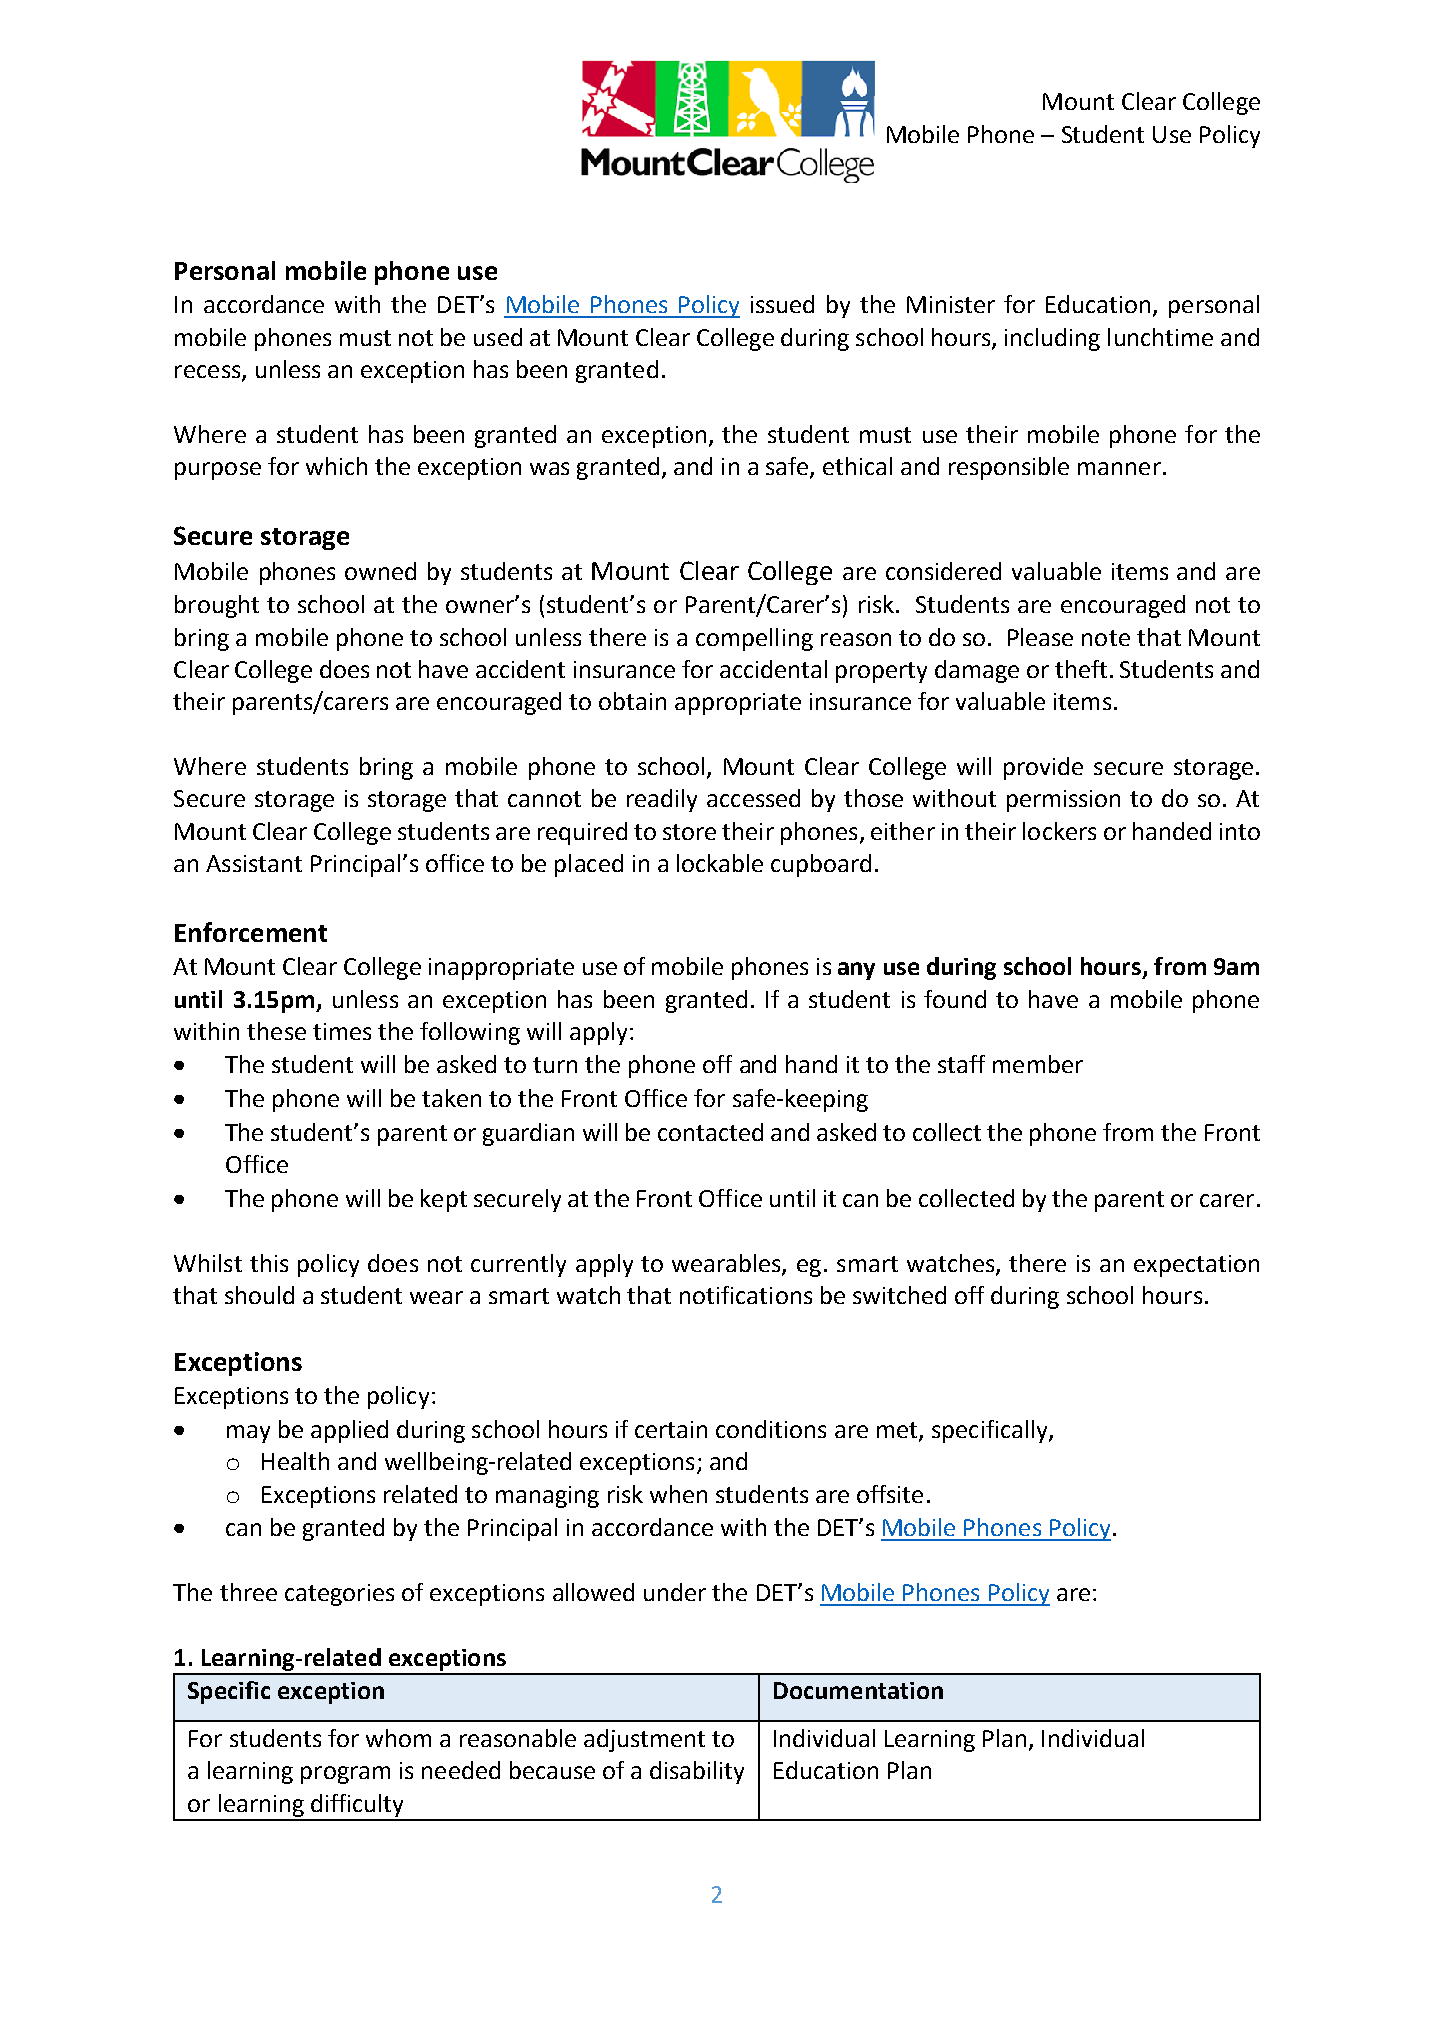 This screenshot has width=1434, height=2028. I want to click on issued, so click(782, 304).
